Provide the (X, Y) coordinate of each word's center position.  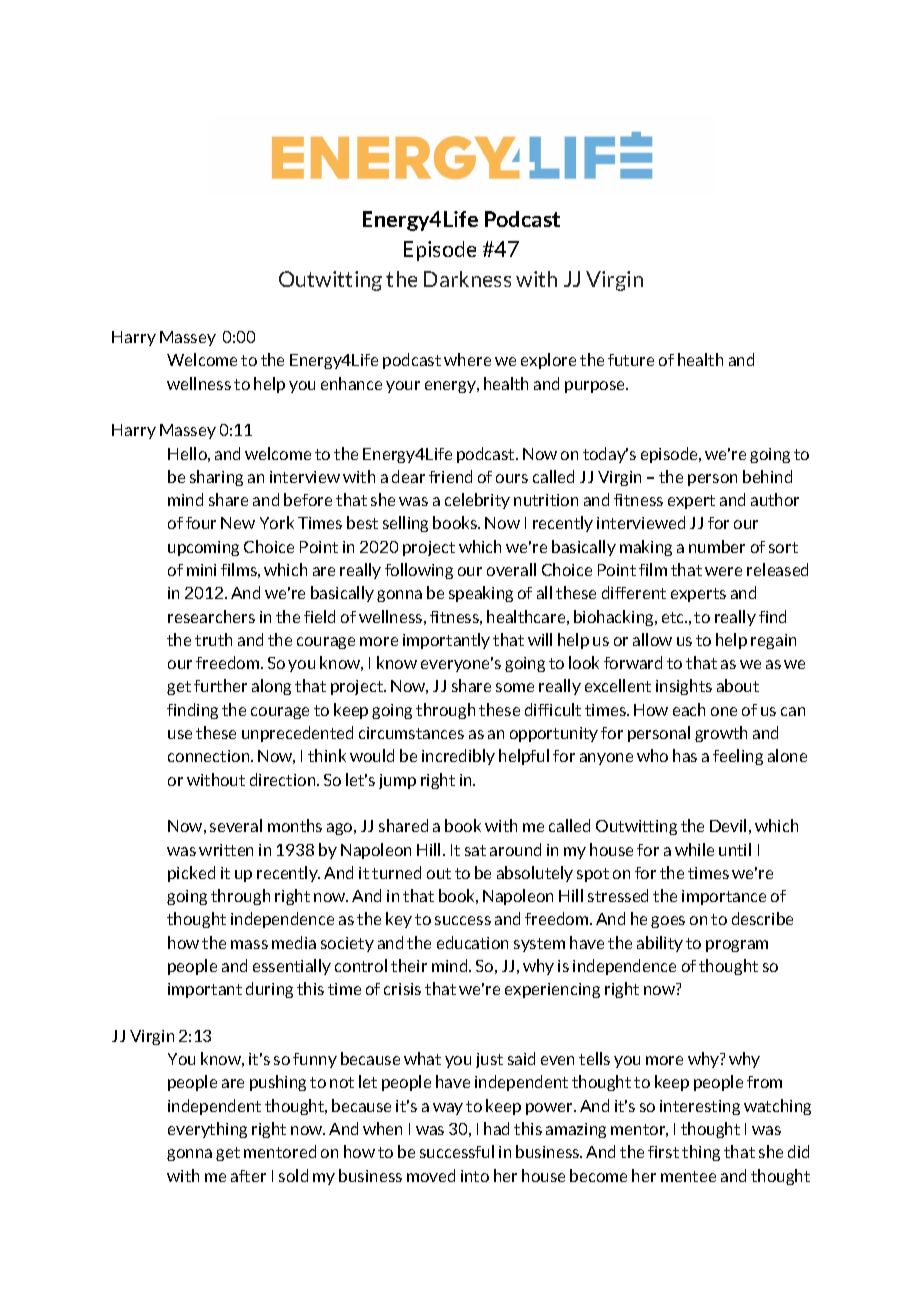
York (277, 522)
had (496, 1128)
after (248, 1176)
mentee (688, 1176)
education (472, 942)
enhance (351, 383)
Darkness (467, 279)
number (717, 546)
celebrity (477, 501)
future (631, 360)
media (294, 942)
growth (721, 734)
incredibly (458, 757)
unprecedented (297, 734)
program (737, 946)
